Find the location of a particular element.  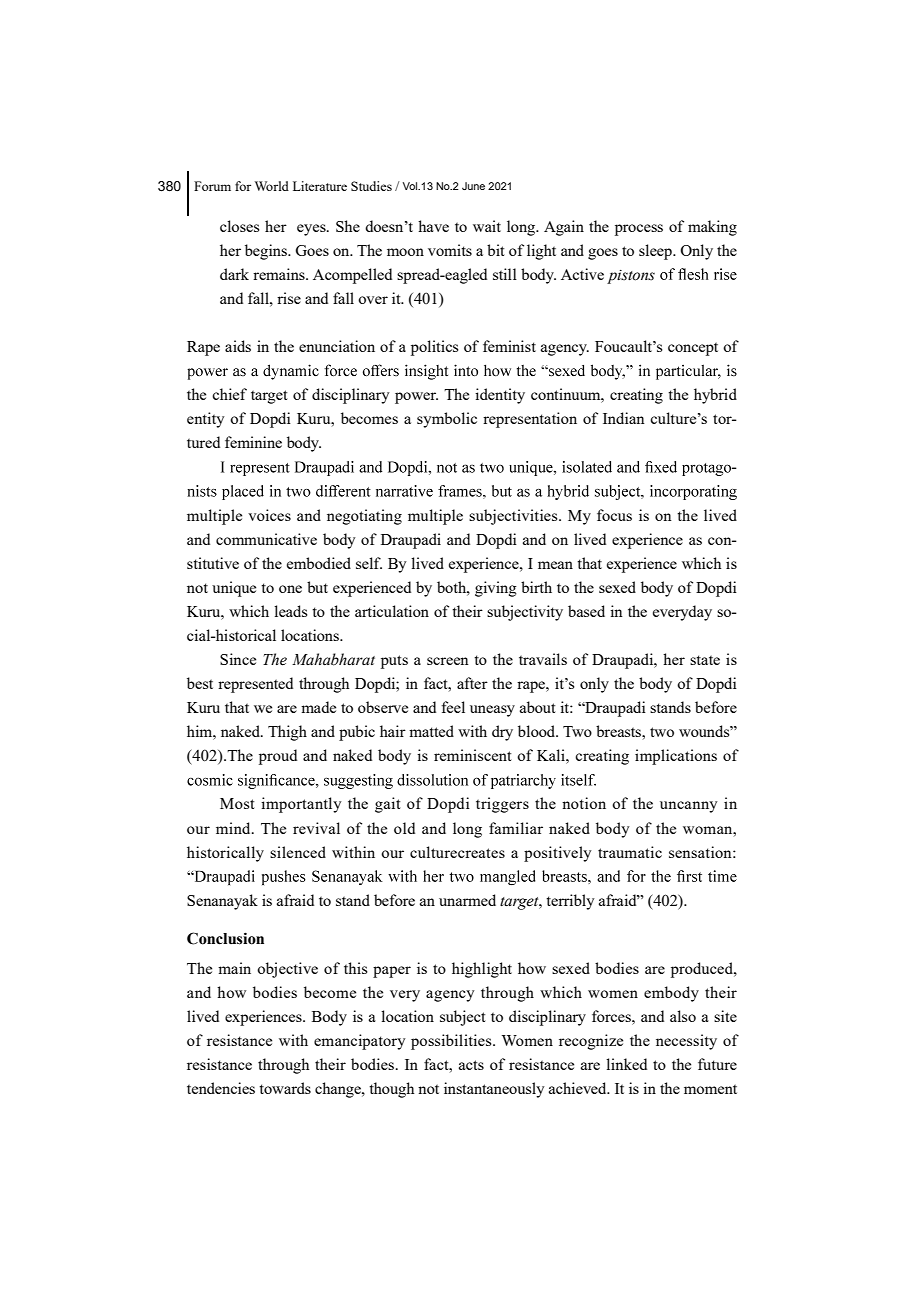

traumatic is located at coordinates (630, 852).
